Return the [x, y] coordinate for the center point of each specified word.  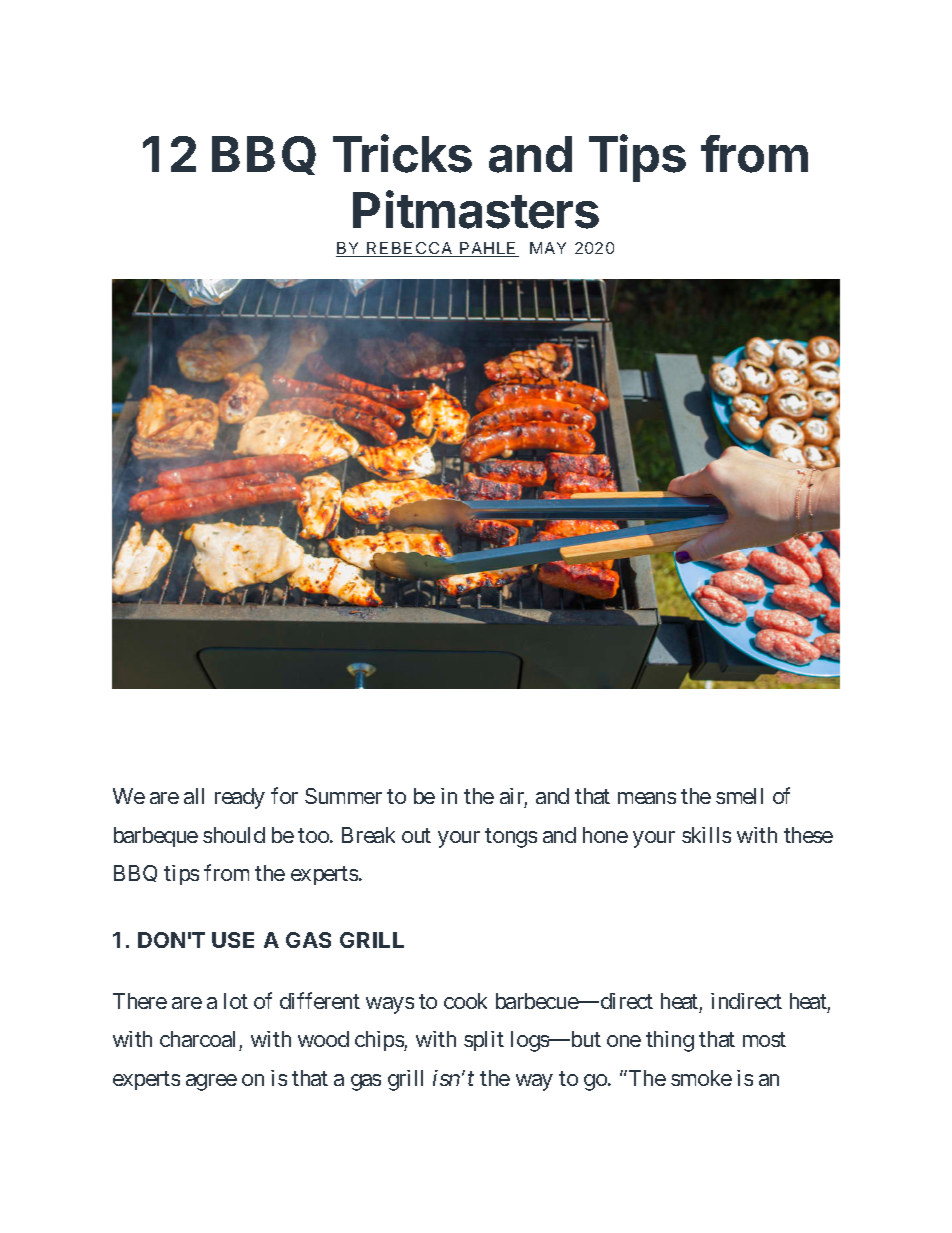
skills [706, 835]
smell [739, 796]
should [234, 835]
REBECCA [410, 249]
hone [605, 835]
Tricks [402, 153]
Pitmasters [476, 209]
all [194, 796]
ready [240, 798]
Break [368, 835]
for [284, 795]
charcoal [197, 1039]
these [808, 835]
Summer [343, 796]
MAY [548, 248]
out [416, 835]
